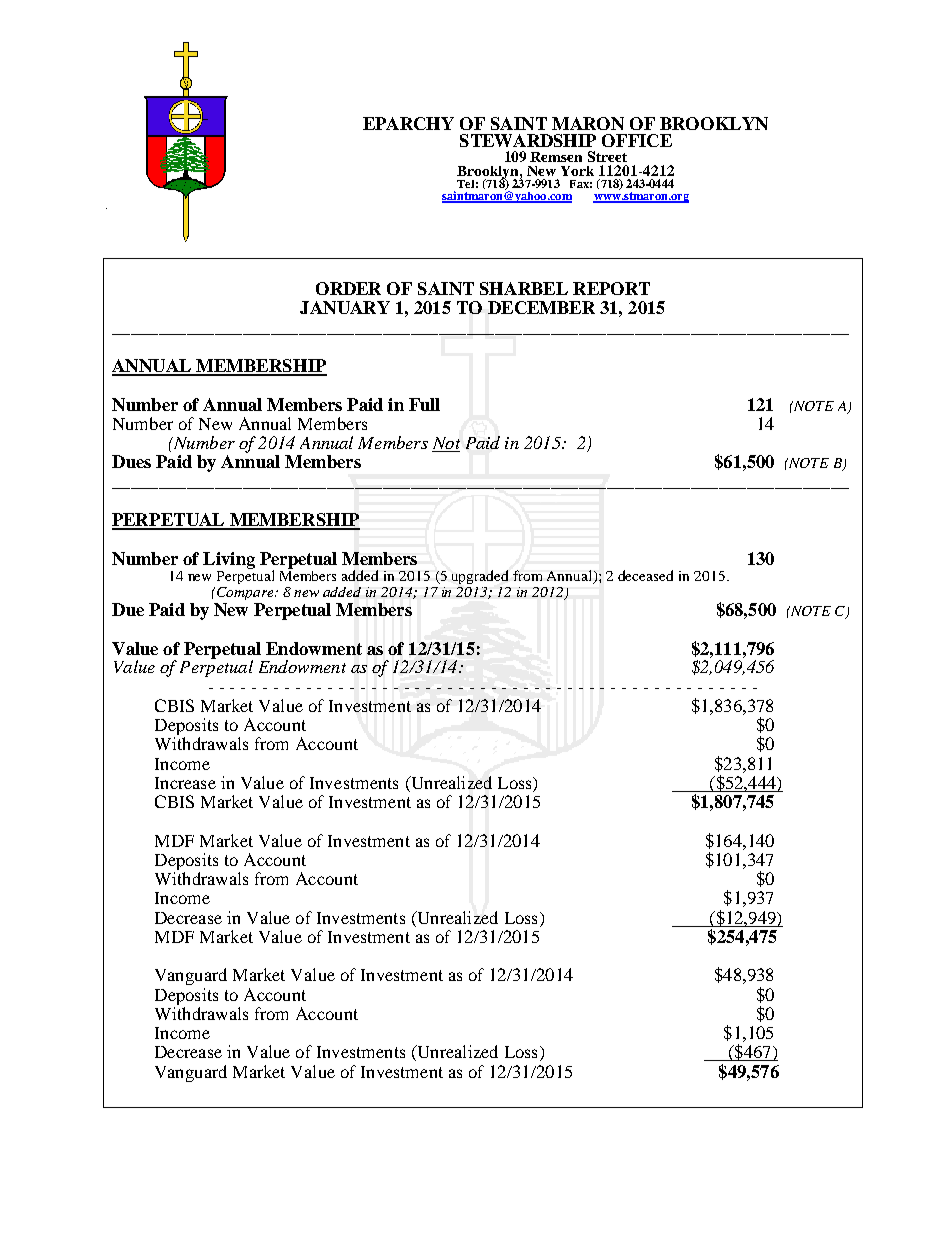 Image resolution: width=952 pixels, height=1233 pixels. What do you see at coordinates (348, 288) in the document?
I see `ORDER` at bounding box center [348, 288].
